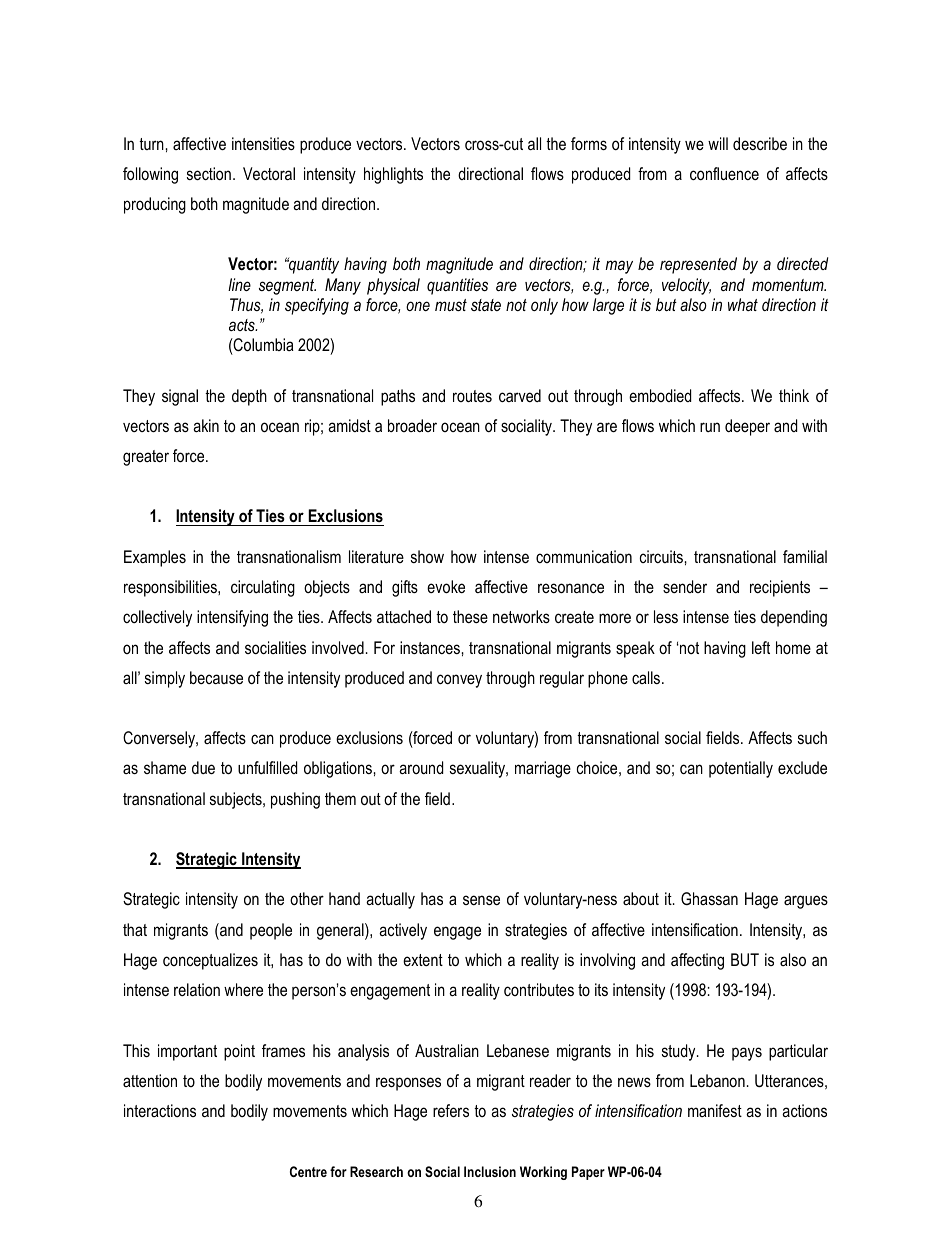  I want to click on Centre, so click(308, 1171).
